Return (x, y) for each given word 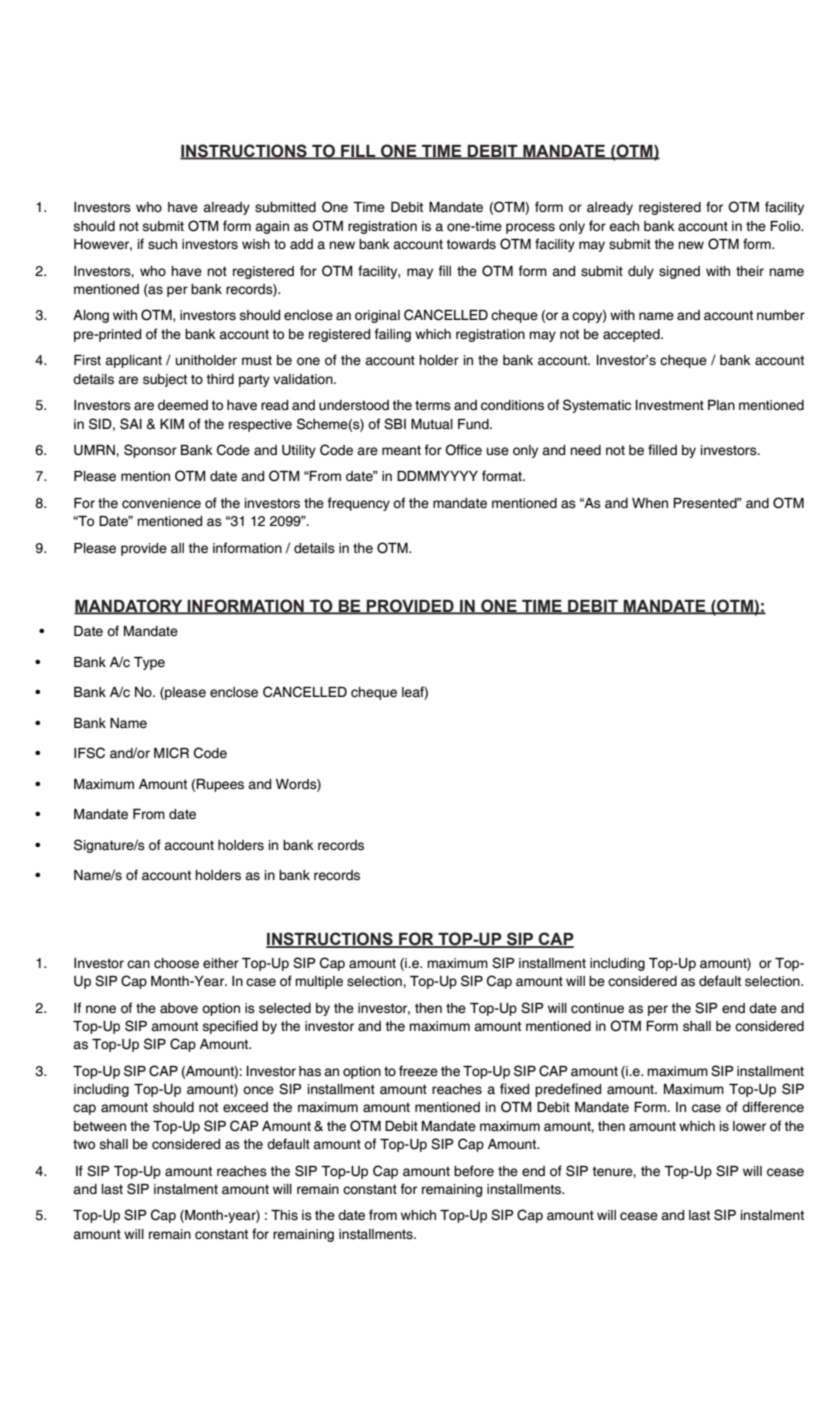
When (650, 503)
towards (471, 244)
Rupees (220, 785)
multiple (319, 982)
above (179, 1008)
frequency (359, 504)
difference (773, 1107)
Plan (721, 405)
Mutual (432, 424)
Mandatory (129, 606)
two (84, 1144)
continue (597, 1008)
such (162, 244)
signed (679, 272)
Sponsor (150, 451)
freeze (418, 1071)
